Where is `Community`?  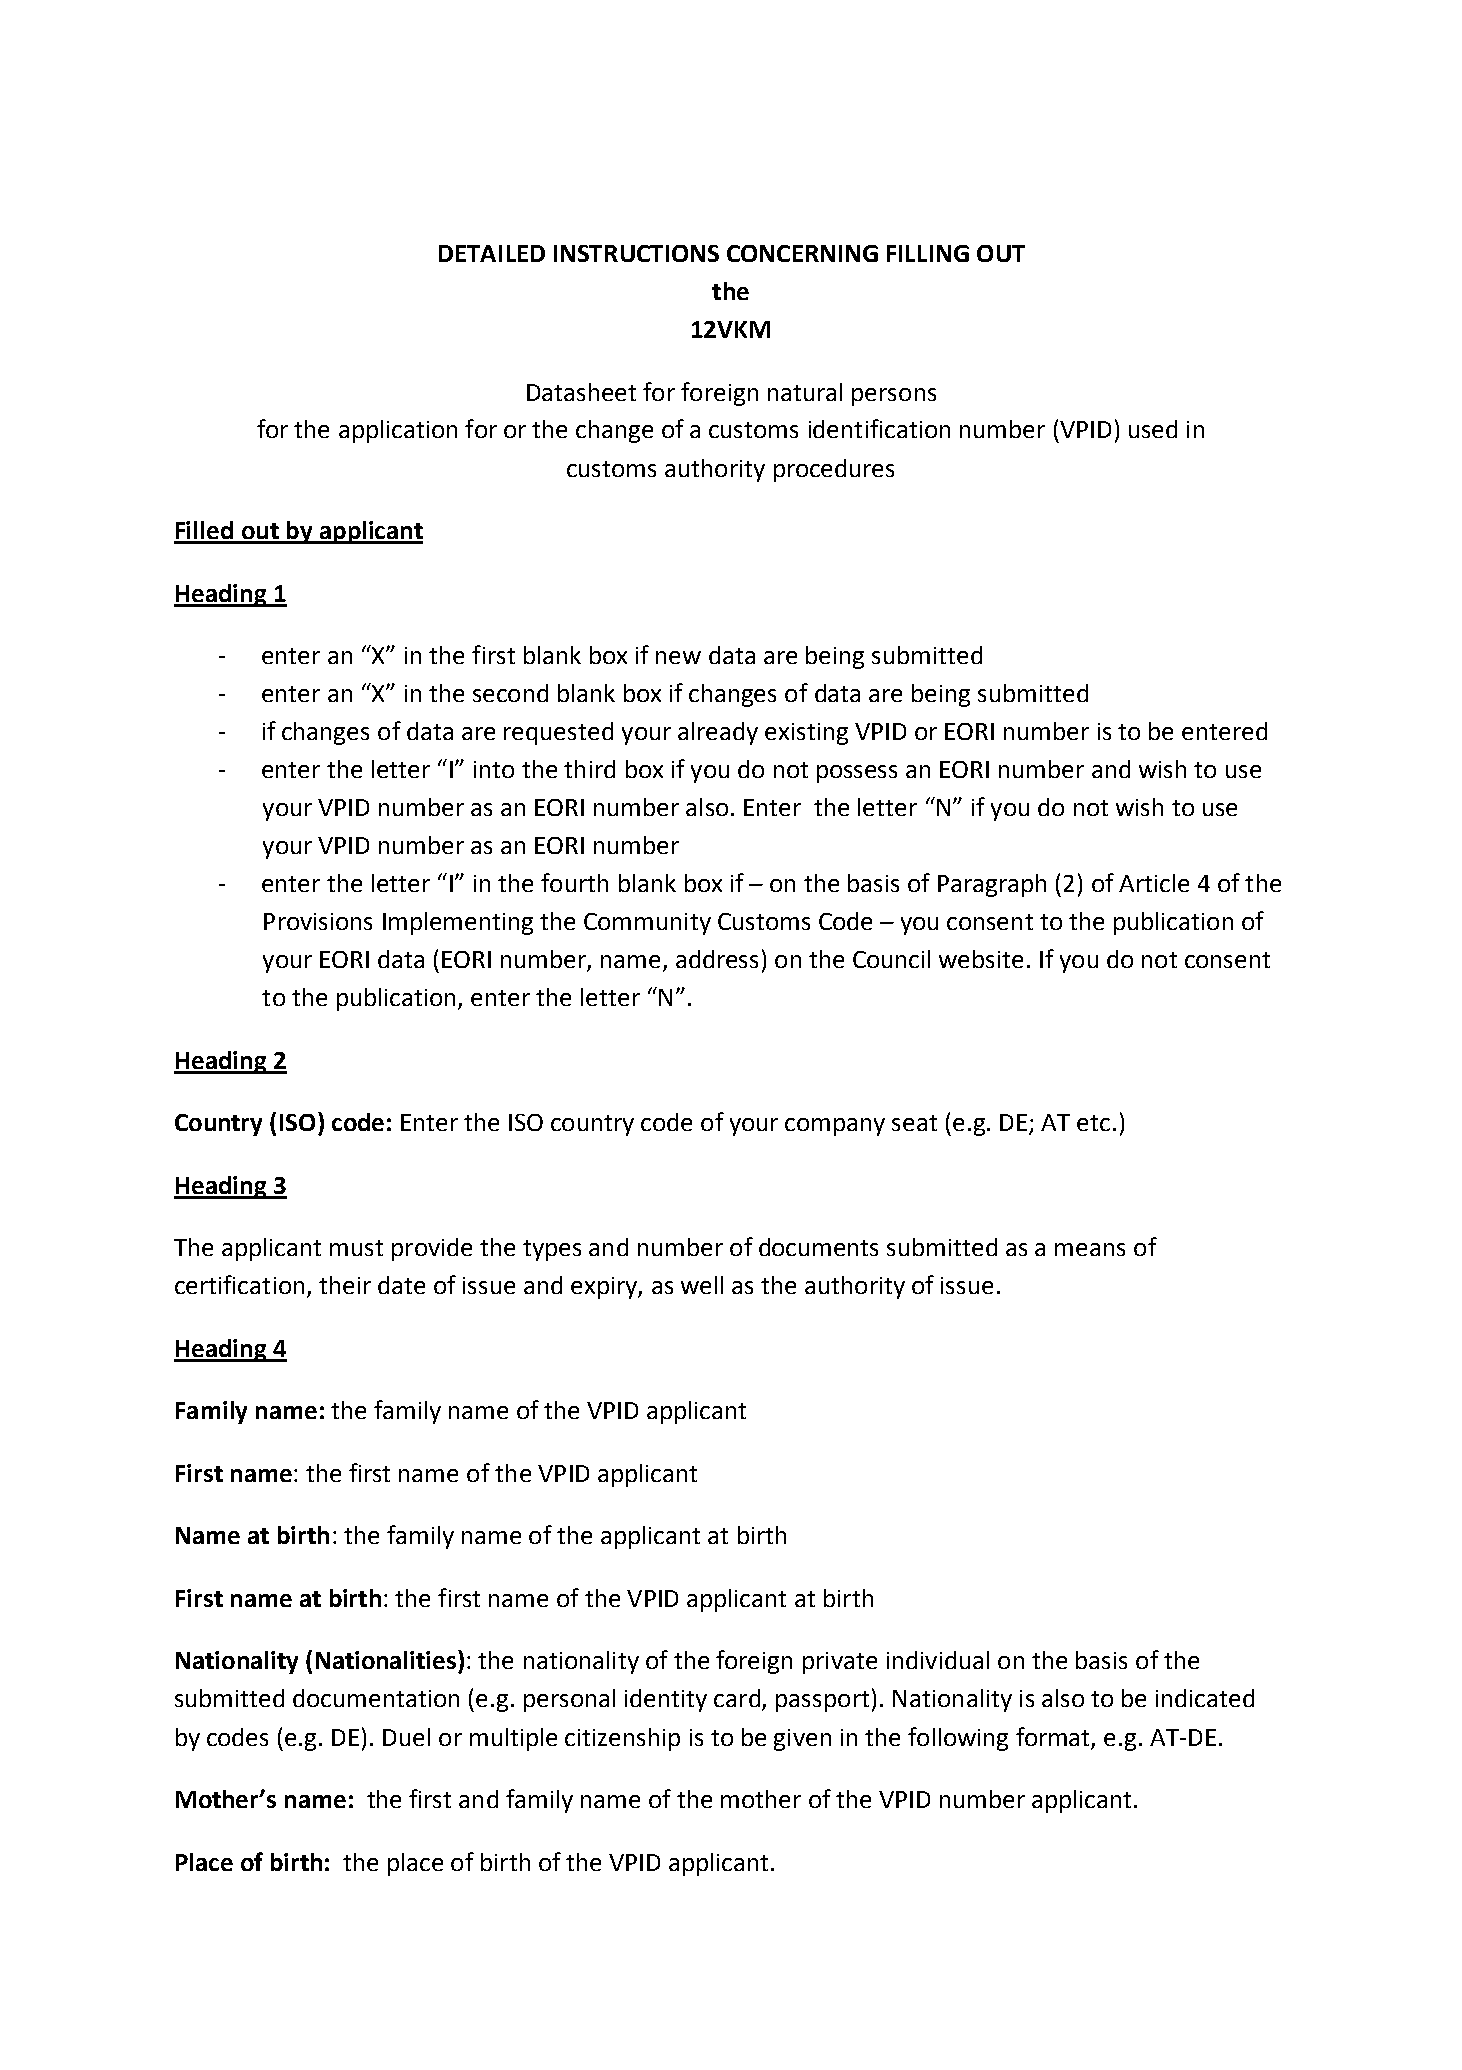
Community is located at coordinates (647, 924).
